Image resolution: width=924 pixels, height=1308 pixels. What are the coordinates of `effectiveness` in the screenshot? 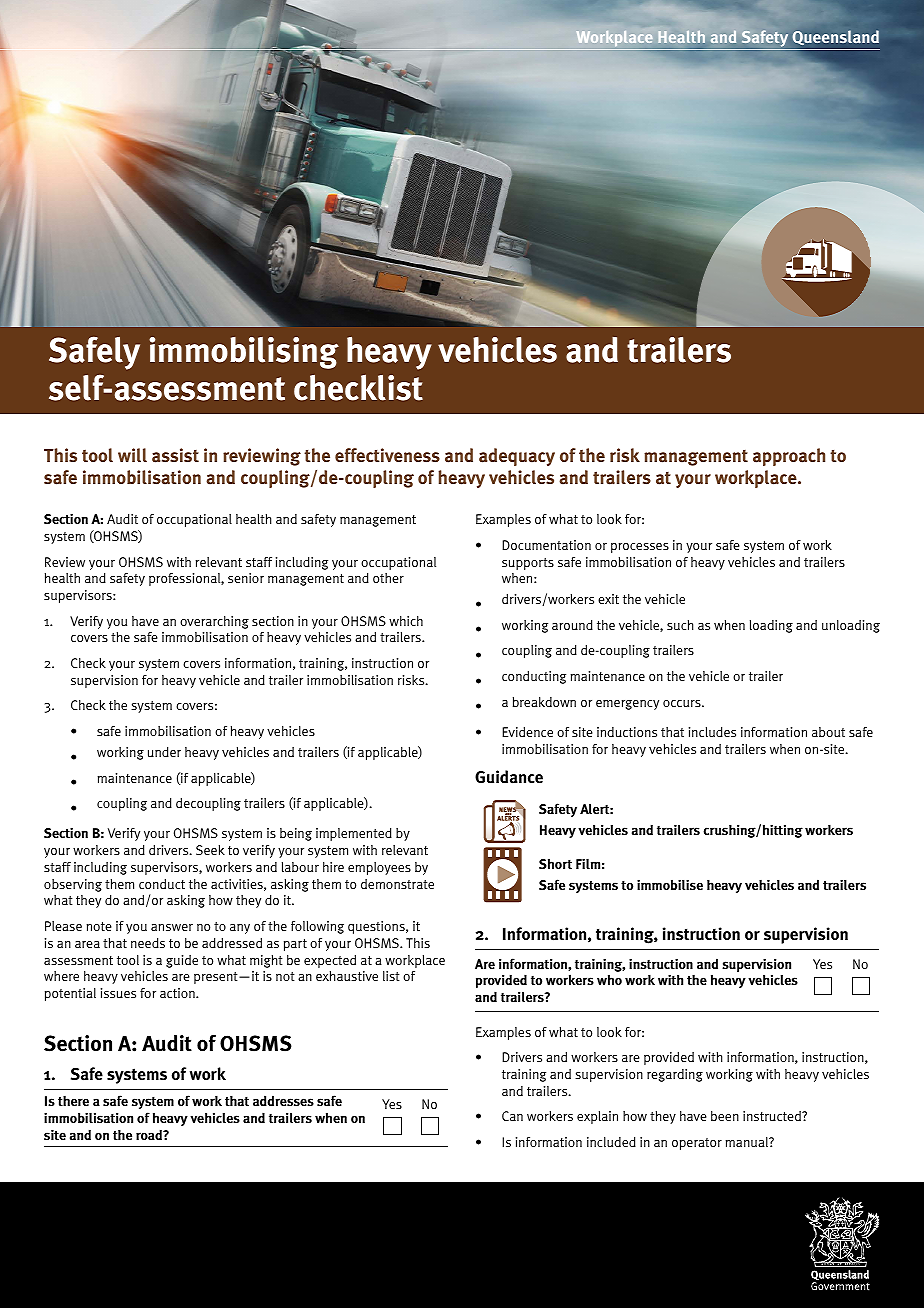 It's located at (387, 455).
